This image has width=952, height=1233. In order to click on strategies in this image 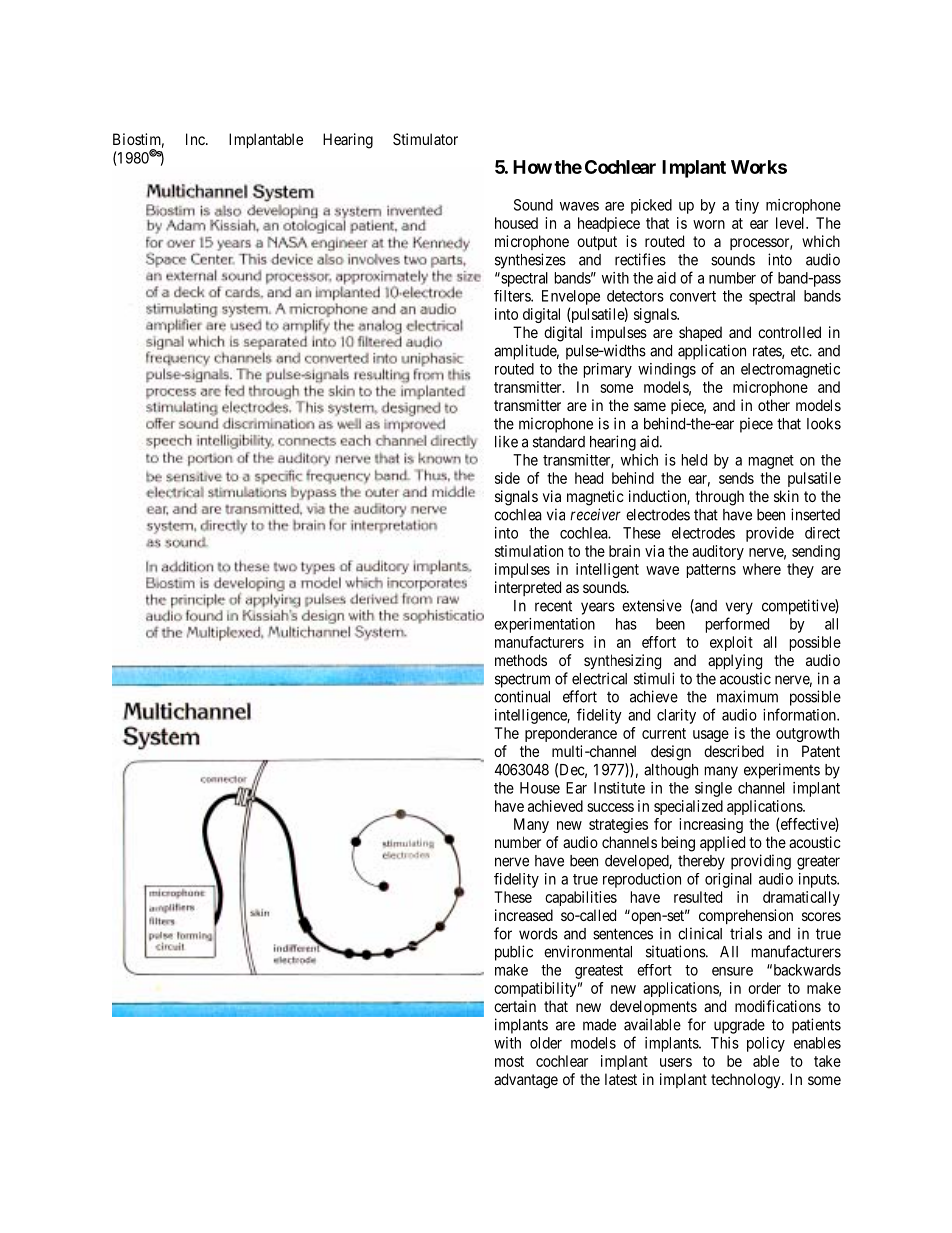, I will do `click(618, 825)`.
